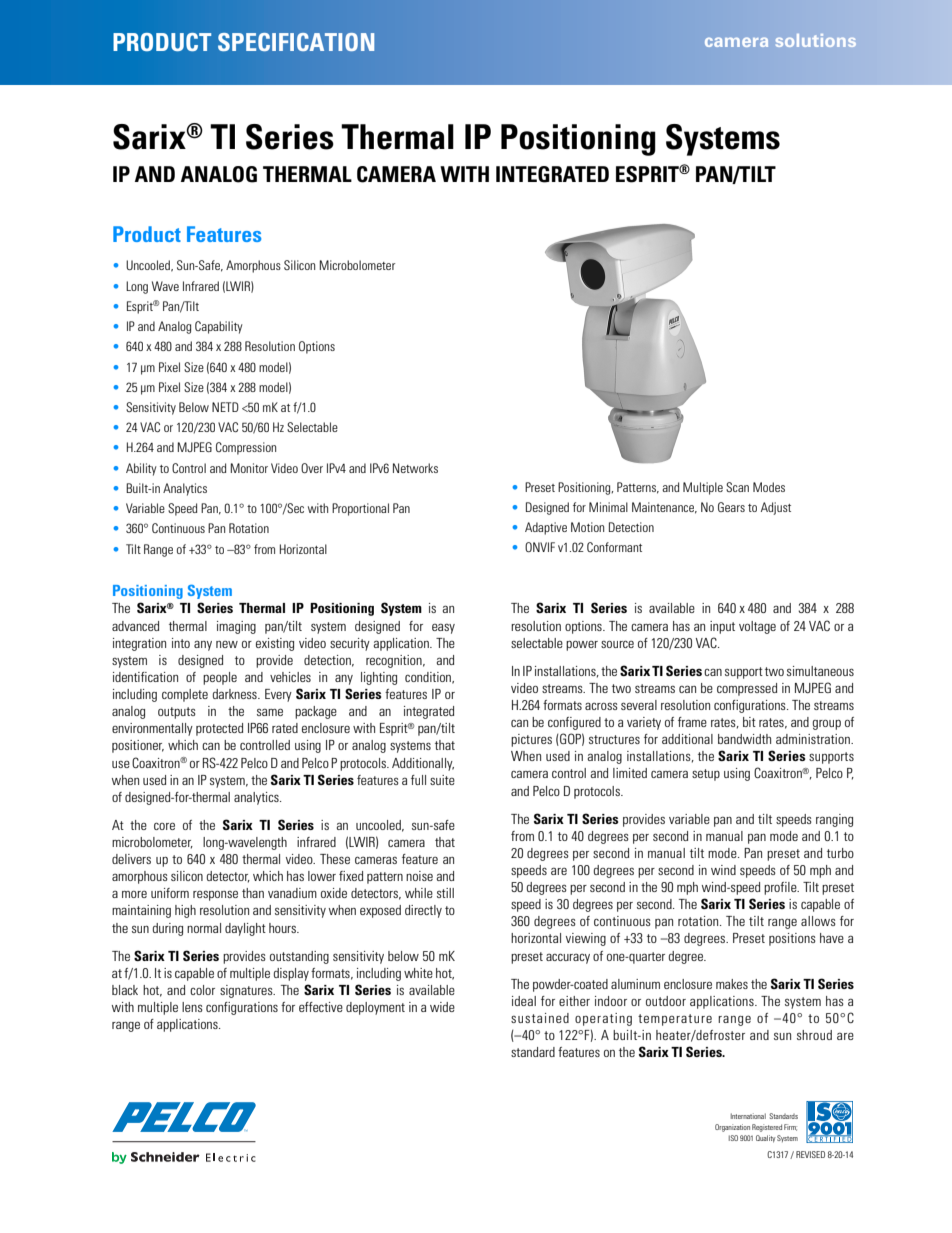 The image size is (952, 1233). I want to click on sustained, so click(540, 1018).
